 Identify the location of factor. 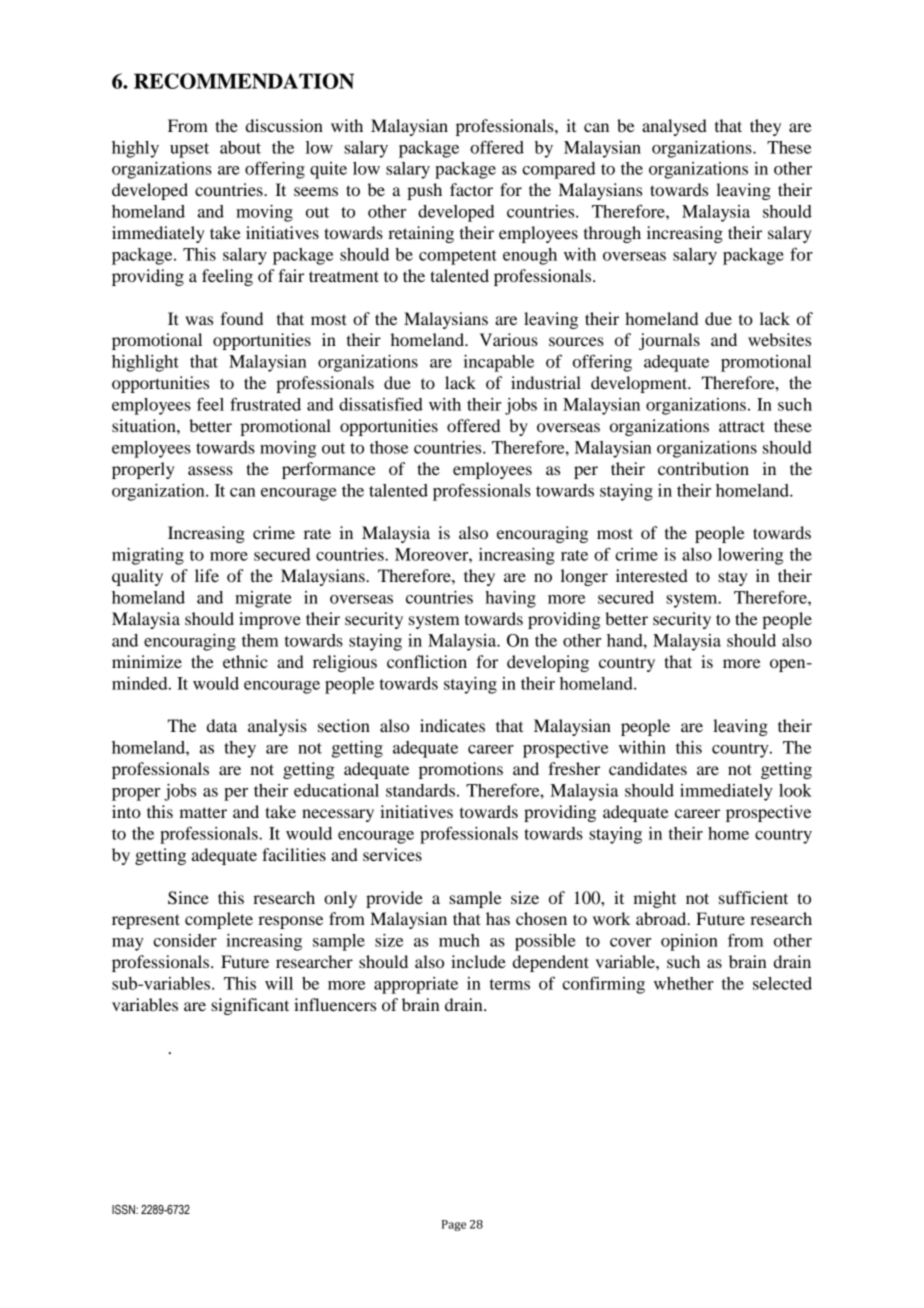
(471, 189).
